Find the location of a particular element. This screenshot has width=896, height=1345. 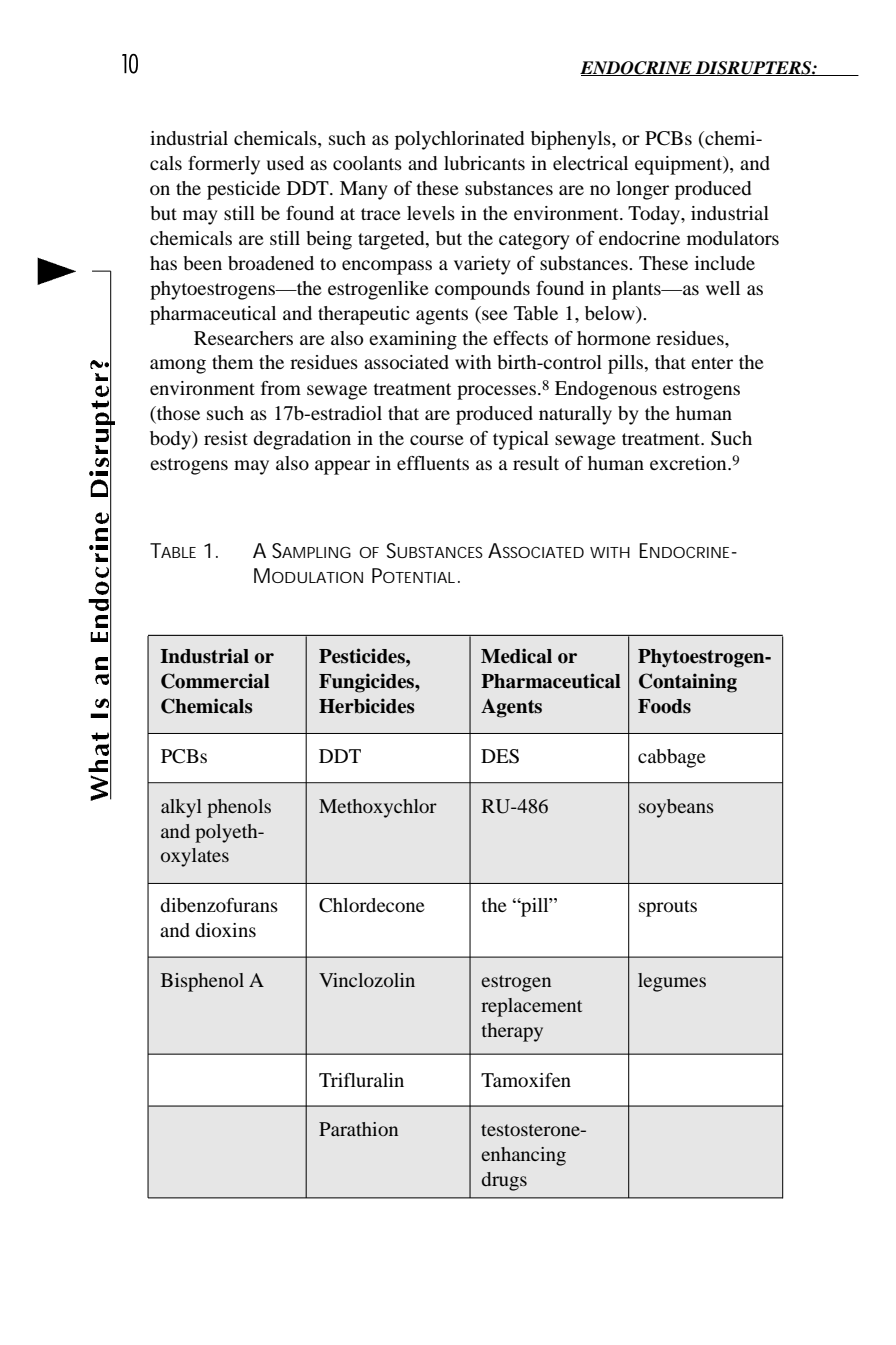

used is located at coordinates (285, 163).
